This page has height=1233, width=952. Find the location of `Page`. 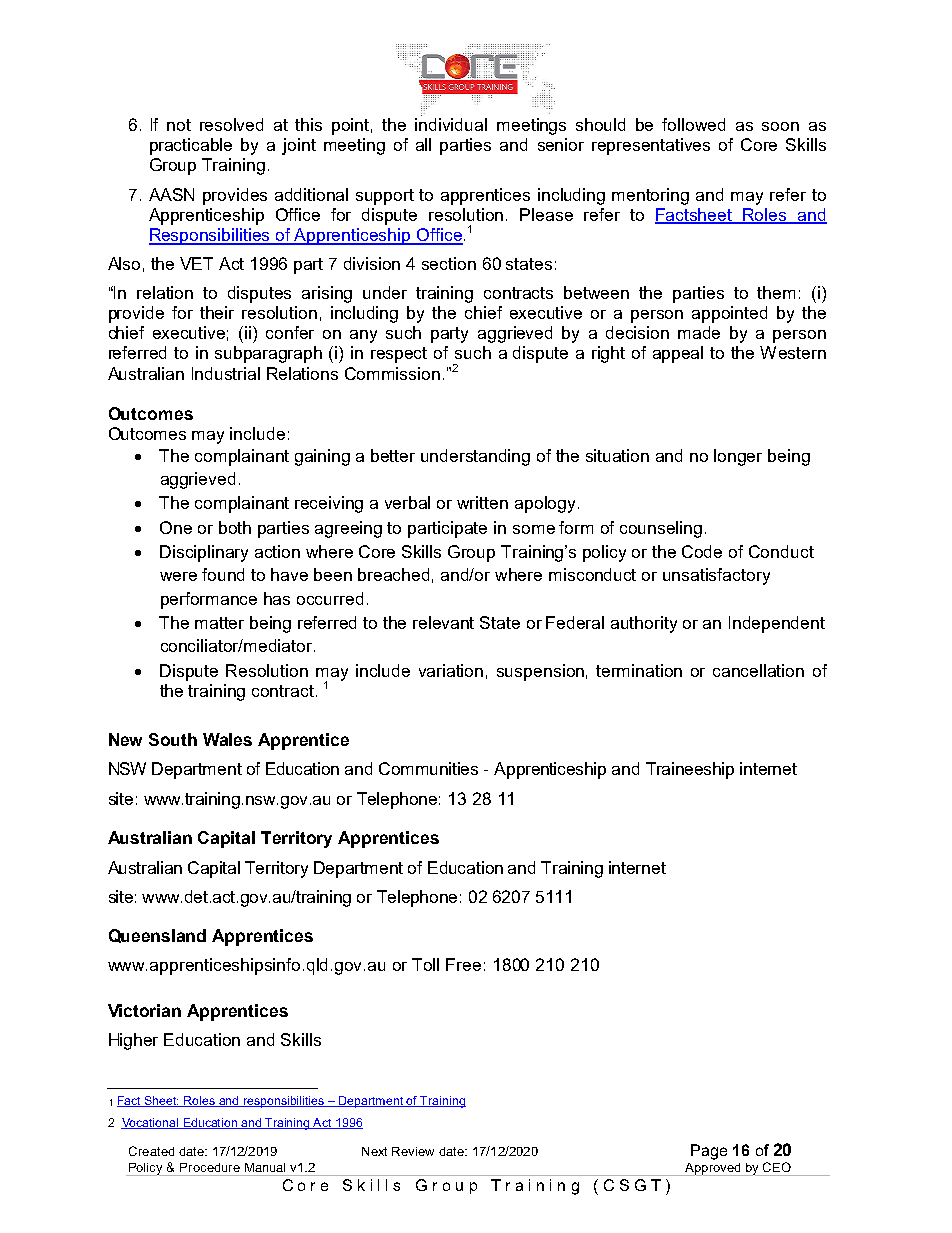

Page is located at coordinates (709, 1152).
